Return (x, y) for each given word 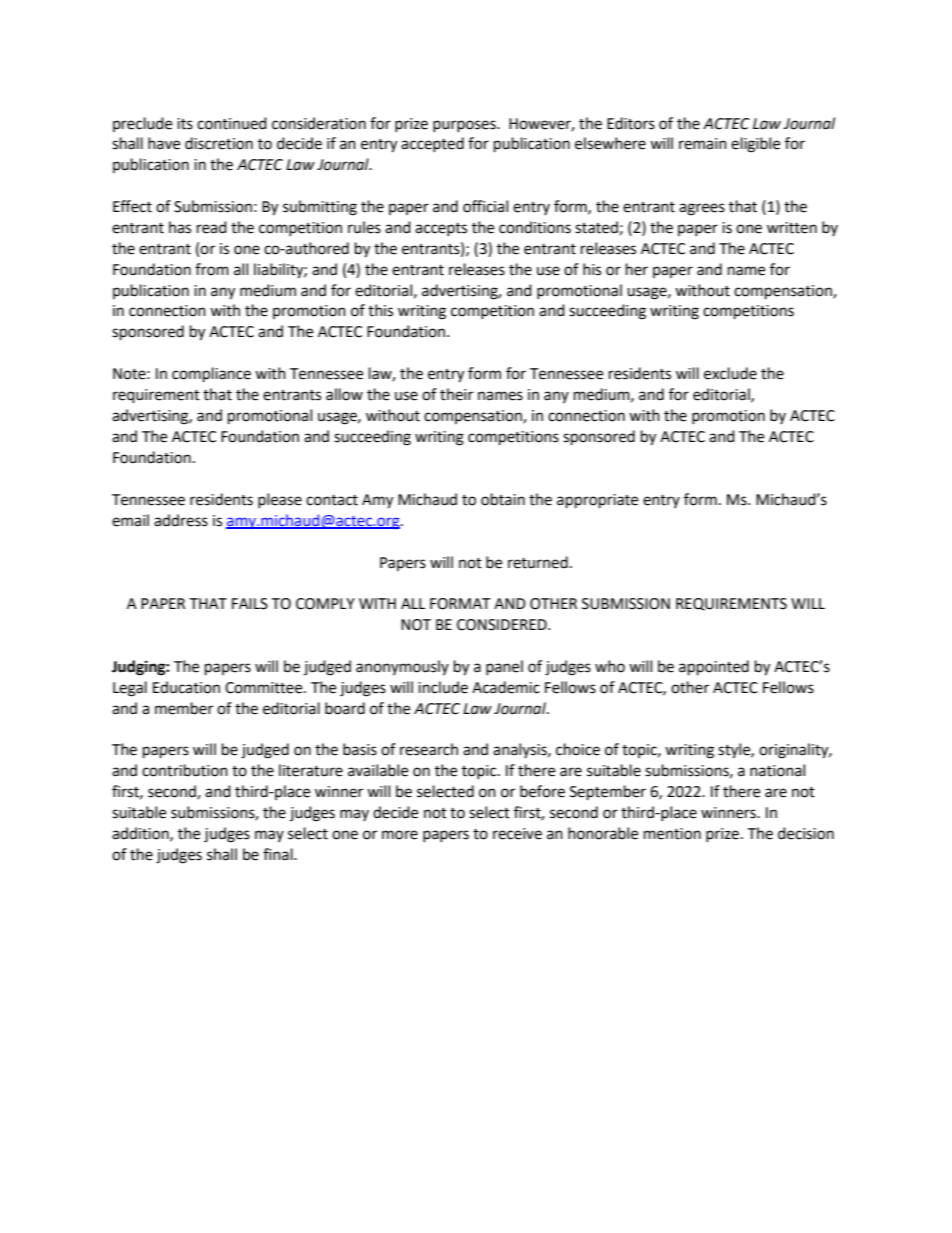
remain (703, 144)
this (380, 310)
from (212, 269)
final (279, 854)
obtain (503, 499)
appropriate (597, 501)
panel (504, 667)
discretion (219, 143)
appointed (714, 668)
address (181, 520)
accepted (432, 144)
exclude (730, 373)
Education (186, 687)
